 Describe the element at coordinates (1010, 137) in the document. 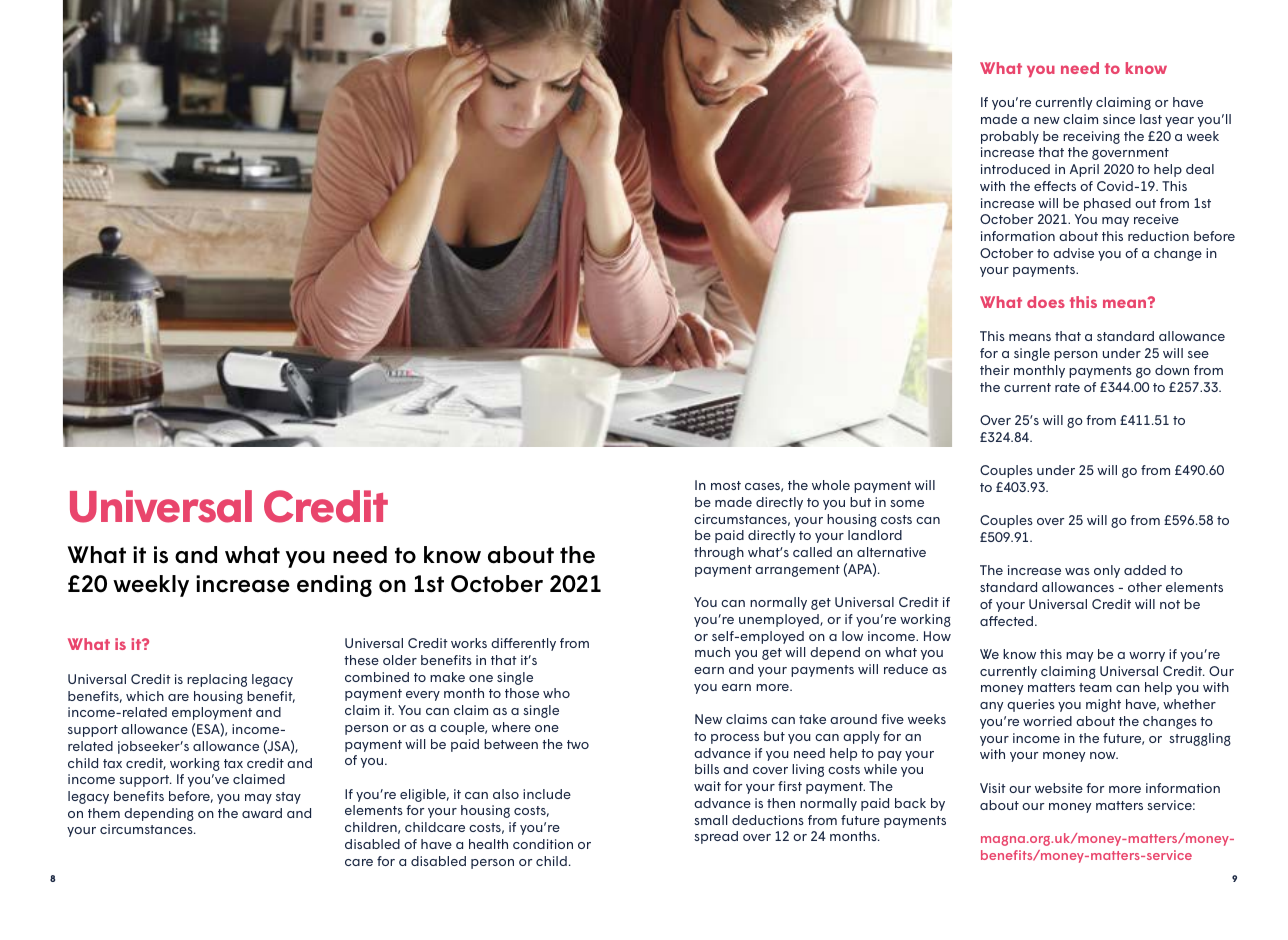

I see `probably` at that location.
